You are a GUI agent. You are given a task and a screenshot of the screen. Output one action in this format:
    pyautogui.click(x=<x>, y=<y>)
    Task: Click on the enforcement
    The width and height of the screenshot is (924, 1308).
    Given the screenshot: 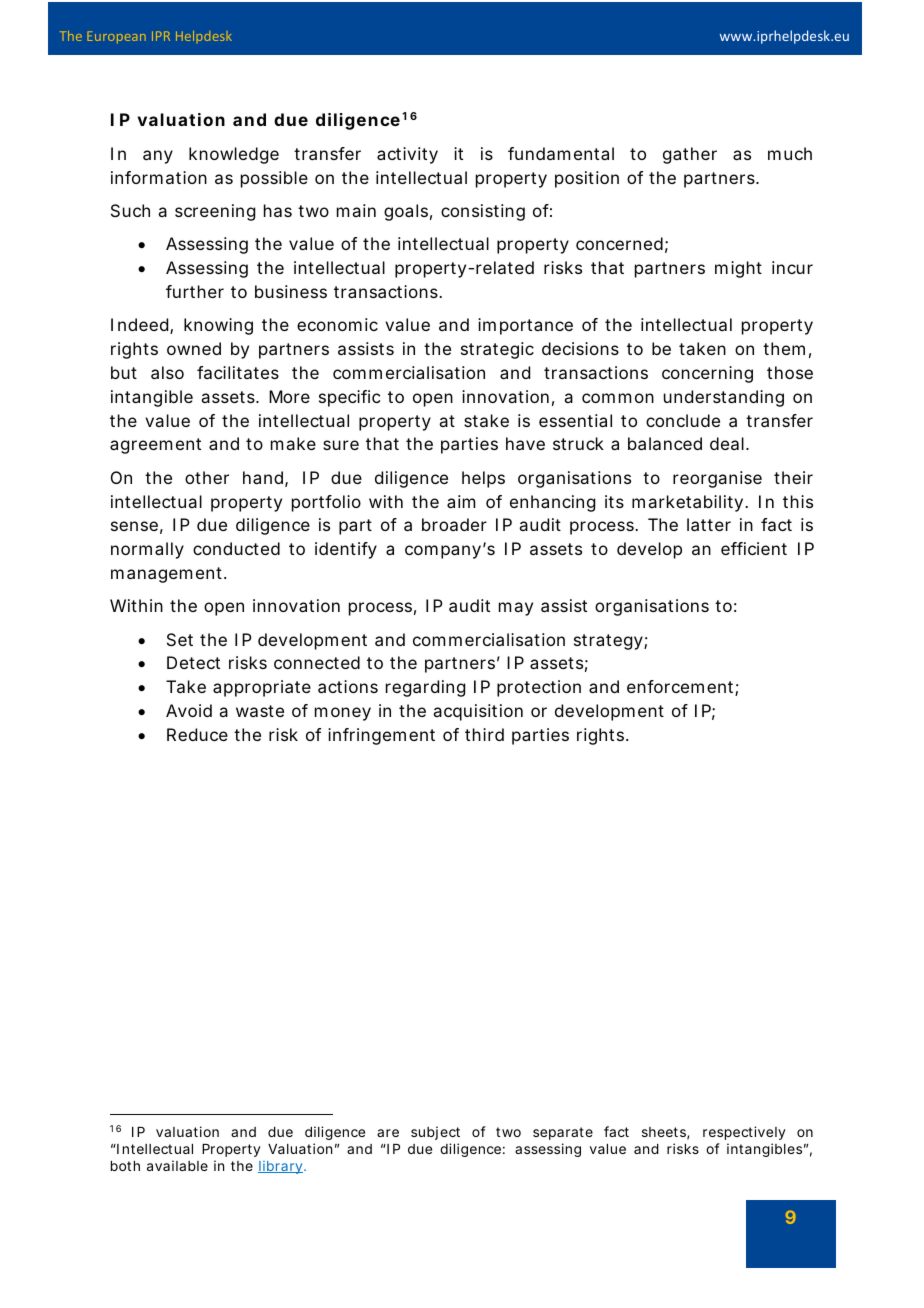 What is the action you would take?
    pyautogui.click(x=681, y=688)
